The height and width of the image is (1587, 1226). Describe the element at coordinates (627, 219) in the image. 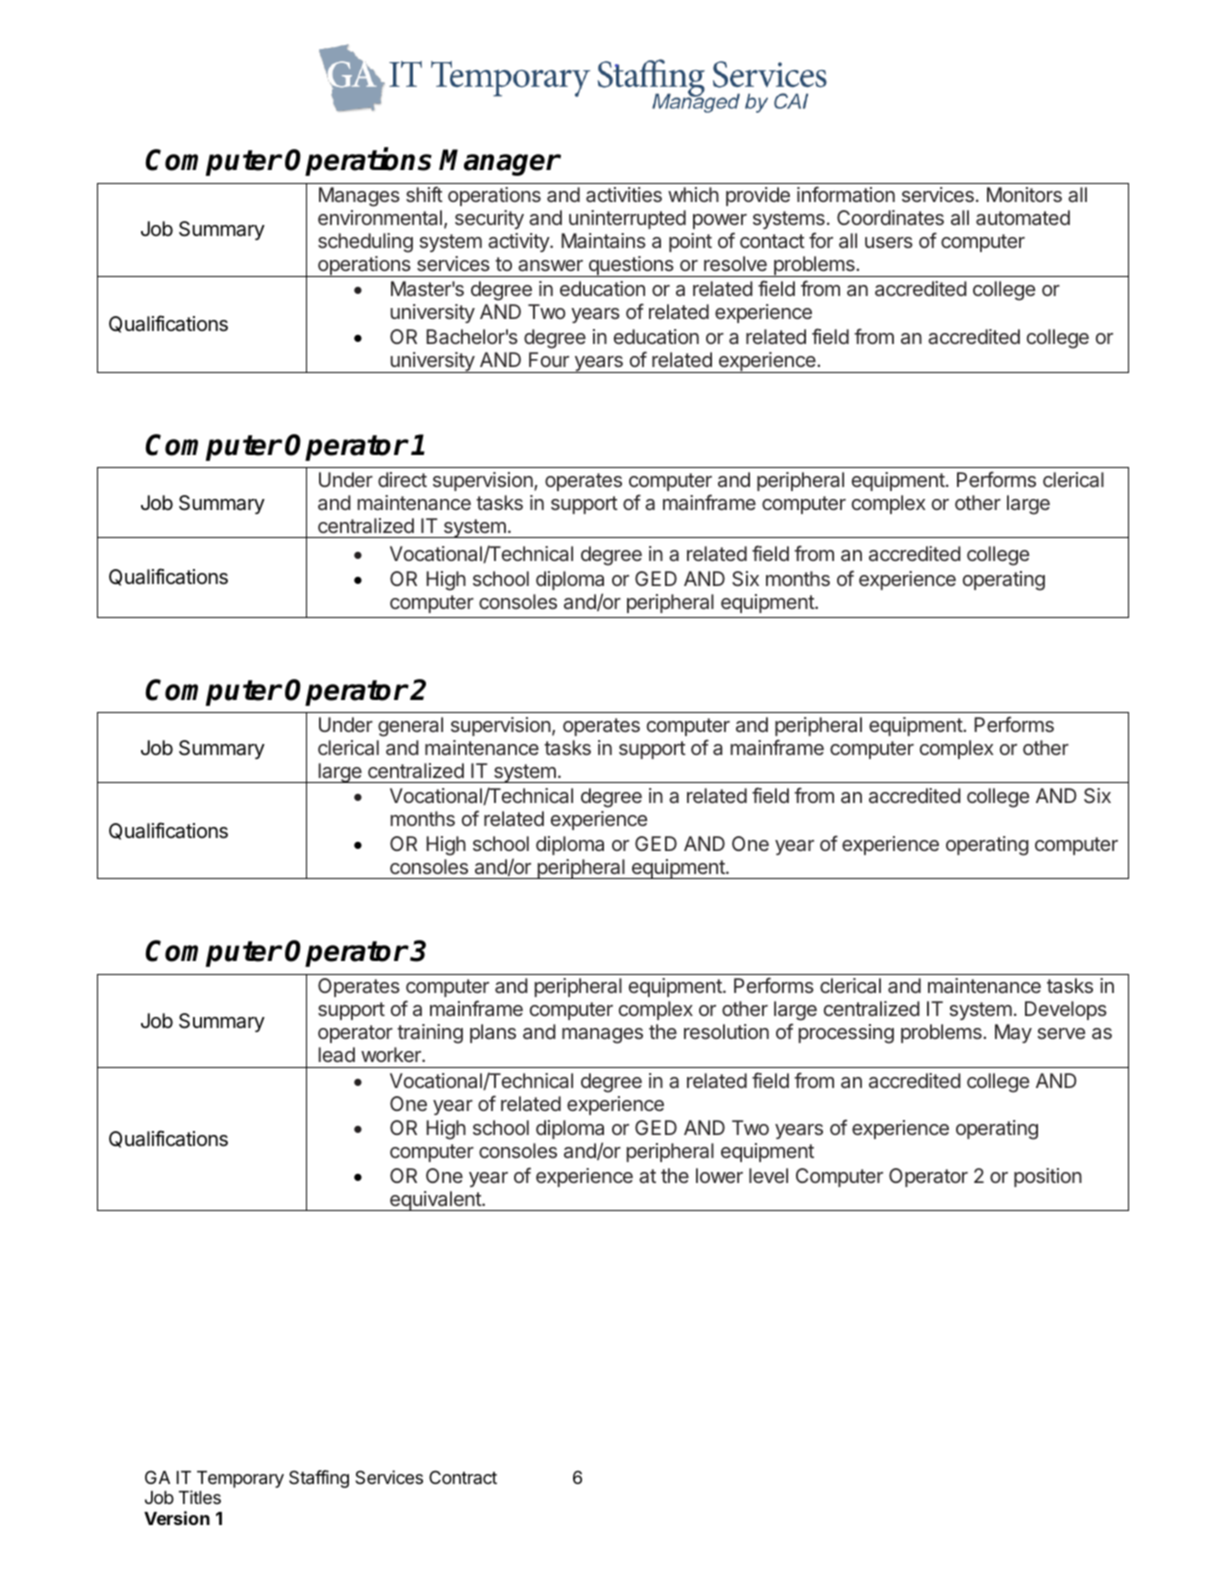

I see `uninterrupted` at that location.
